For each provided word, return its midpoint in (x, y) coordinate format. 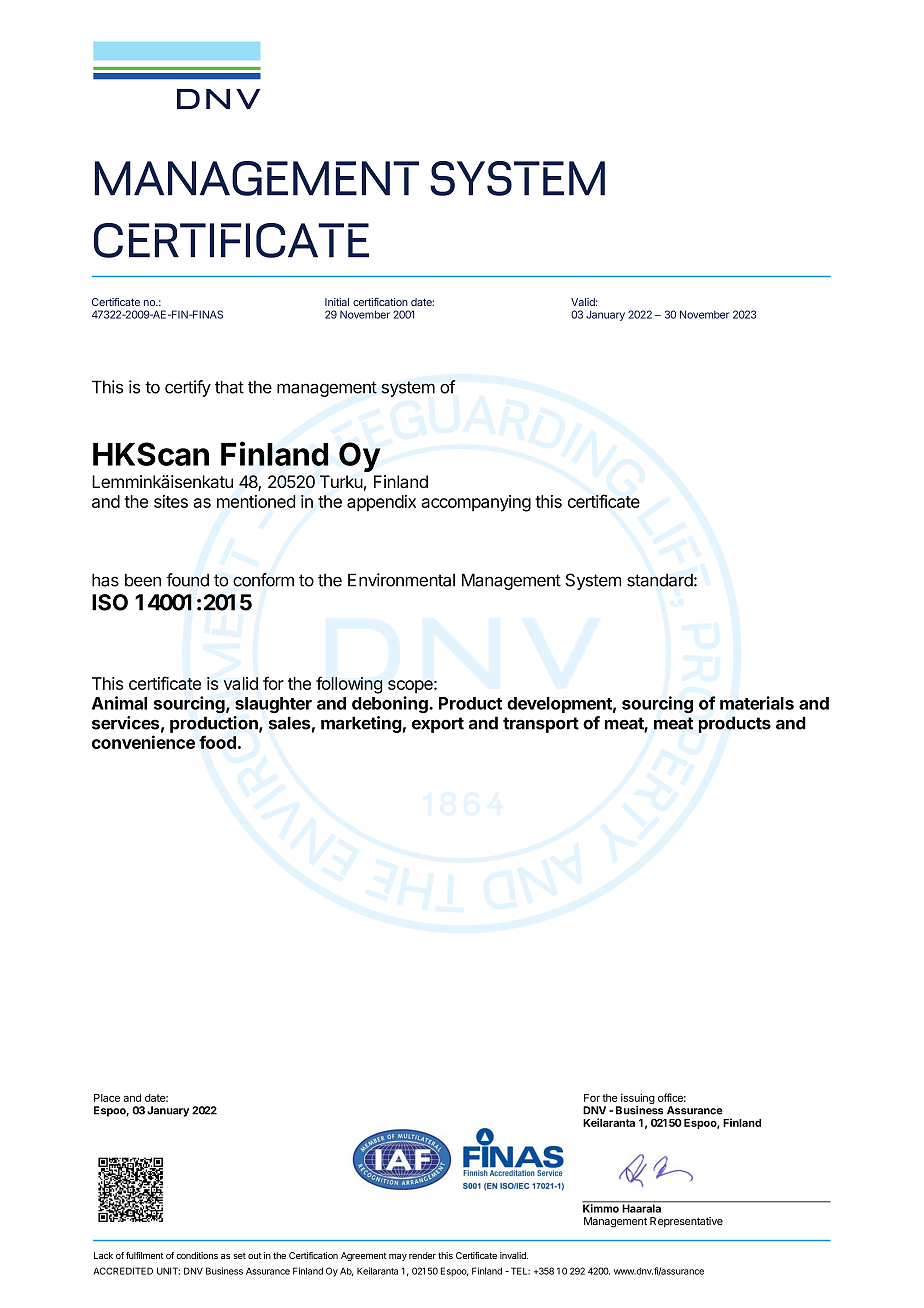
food (217, 742)
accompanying (476, 503)
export (438, 725)
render (422, 1255)
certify (188, 388)
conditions (197, 1255)
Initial (337, 302)
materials (757, 703)
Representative (686, 1222)
